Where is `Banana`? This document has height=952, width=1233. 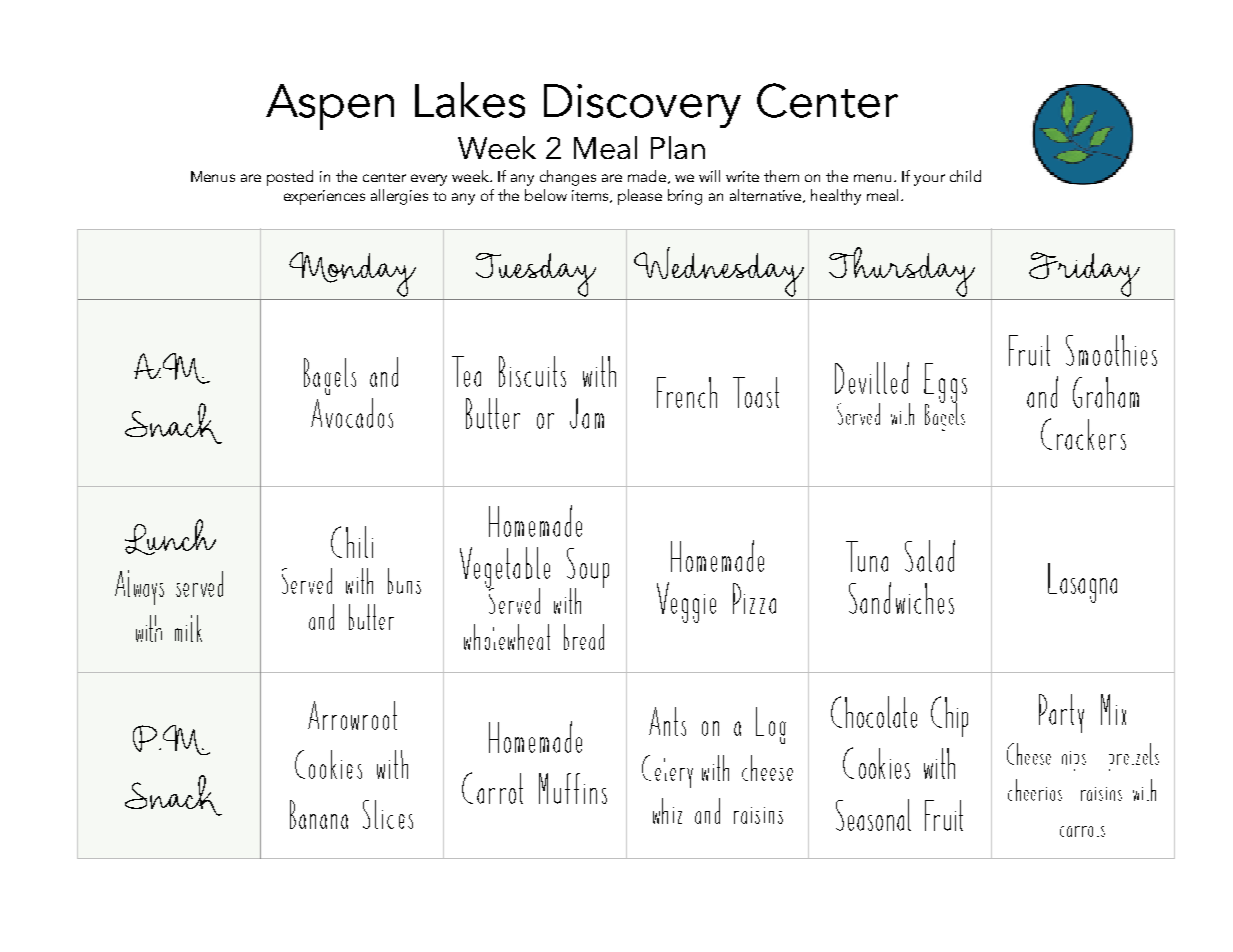 Banana is located at coordinates (319, 814).
